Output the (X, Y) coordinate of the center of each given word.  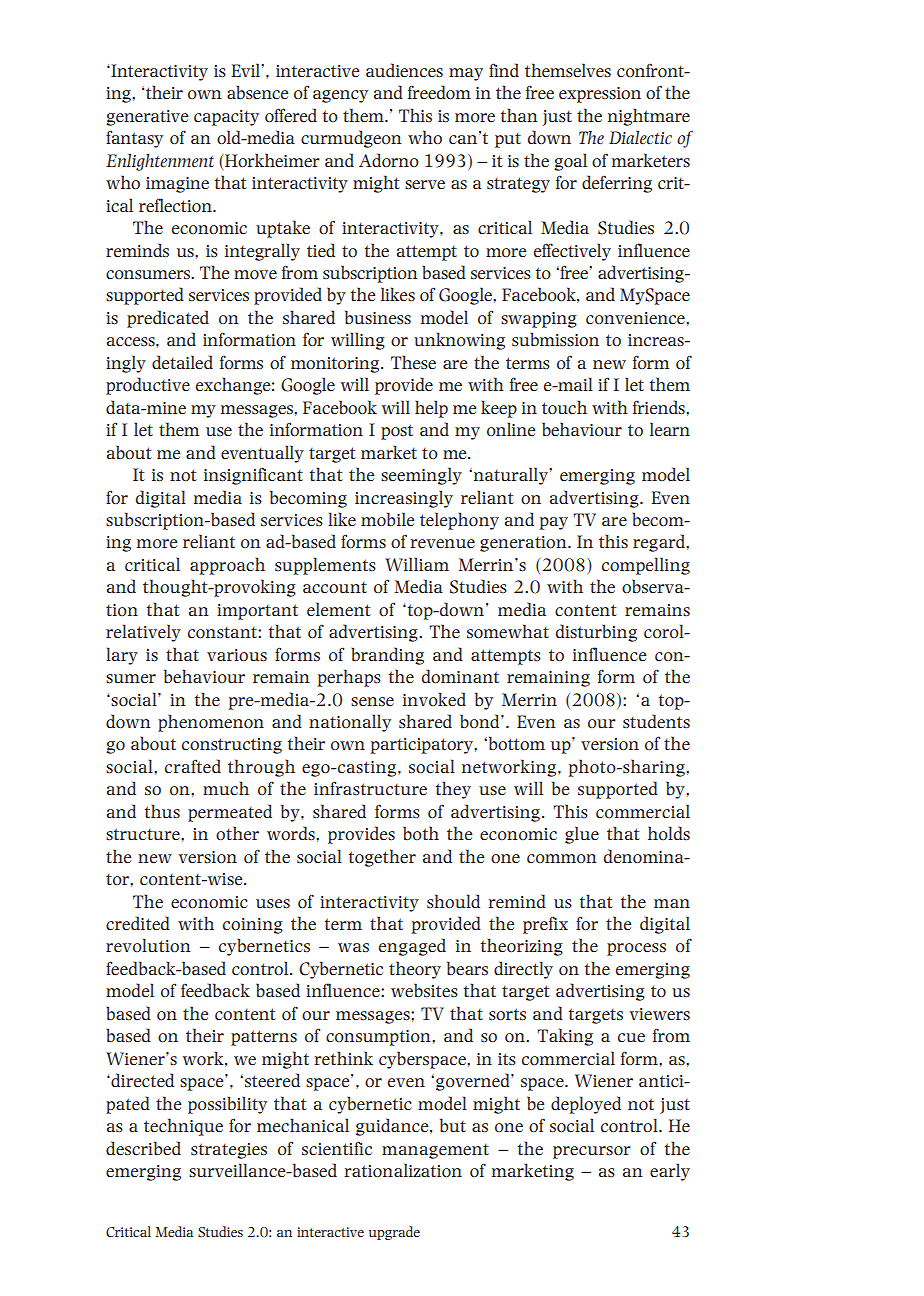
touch (564, 407)
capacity (226, 118)
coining (253, 926)
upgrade (394, 1233)
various (237, 655)
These (413, 362)
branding (387, 656)
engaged (412, 947)
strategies (229, 1151)
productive (148, 386)
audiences (404, 70)
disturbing (596, 633)
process (636, 949)
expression (600, 95)
